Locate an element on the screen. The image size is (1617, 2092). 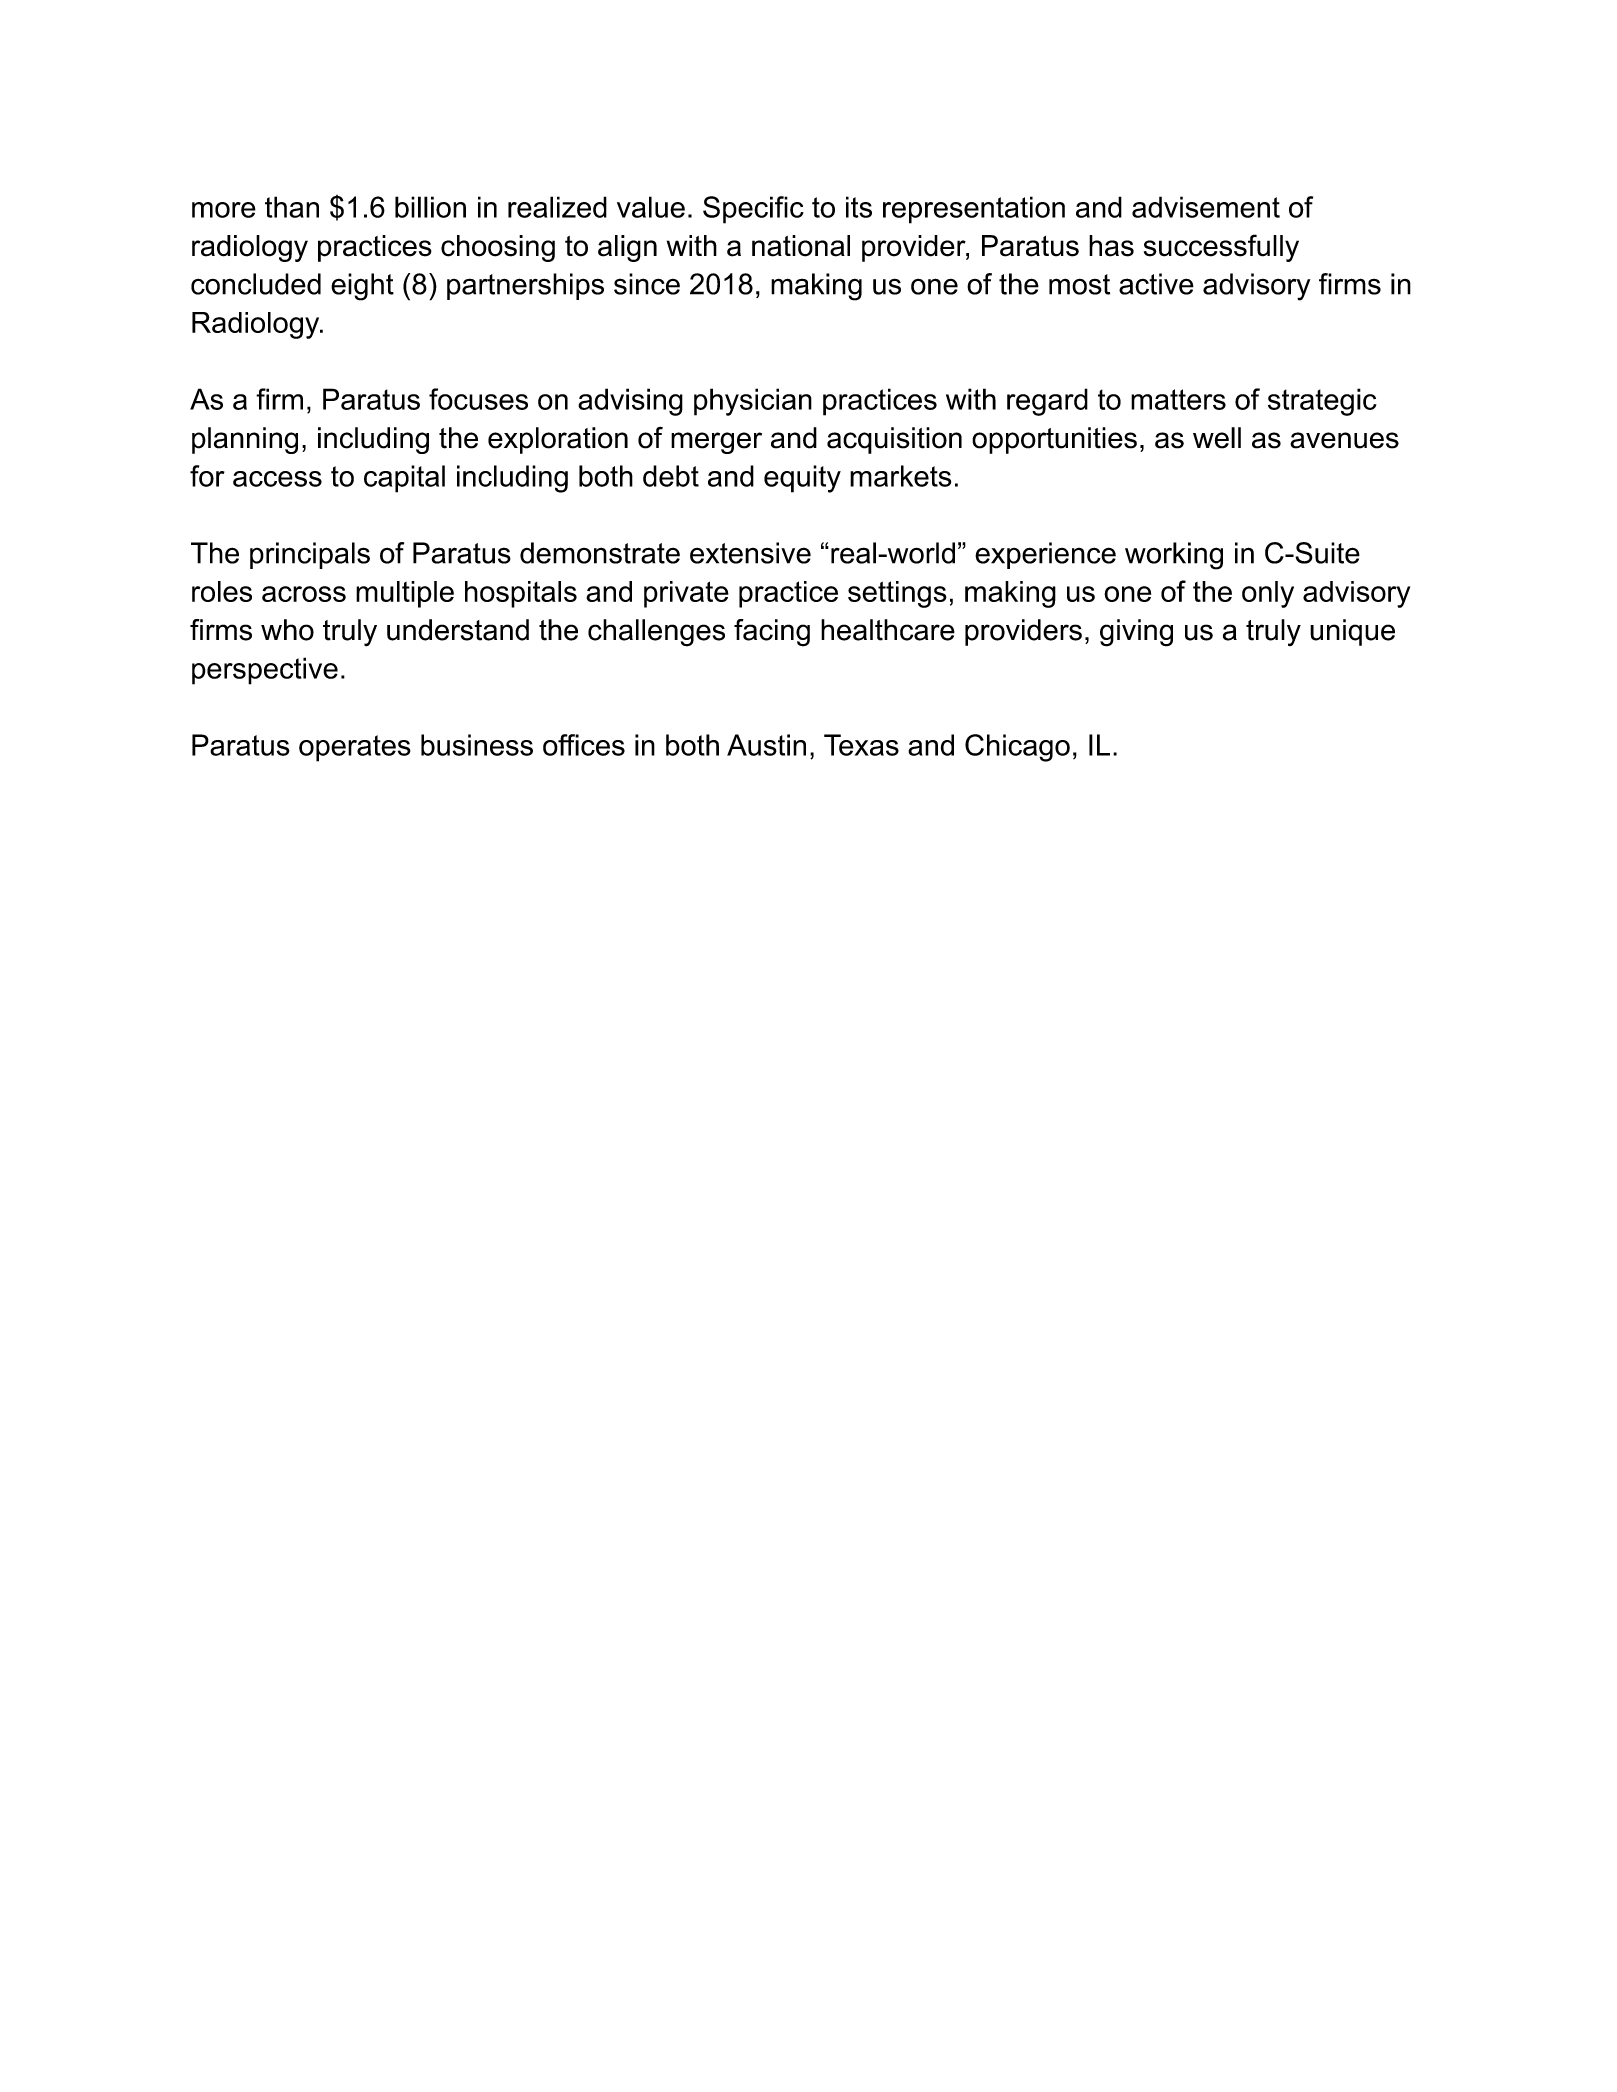
well is located at coordinates (1217, 438).
